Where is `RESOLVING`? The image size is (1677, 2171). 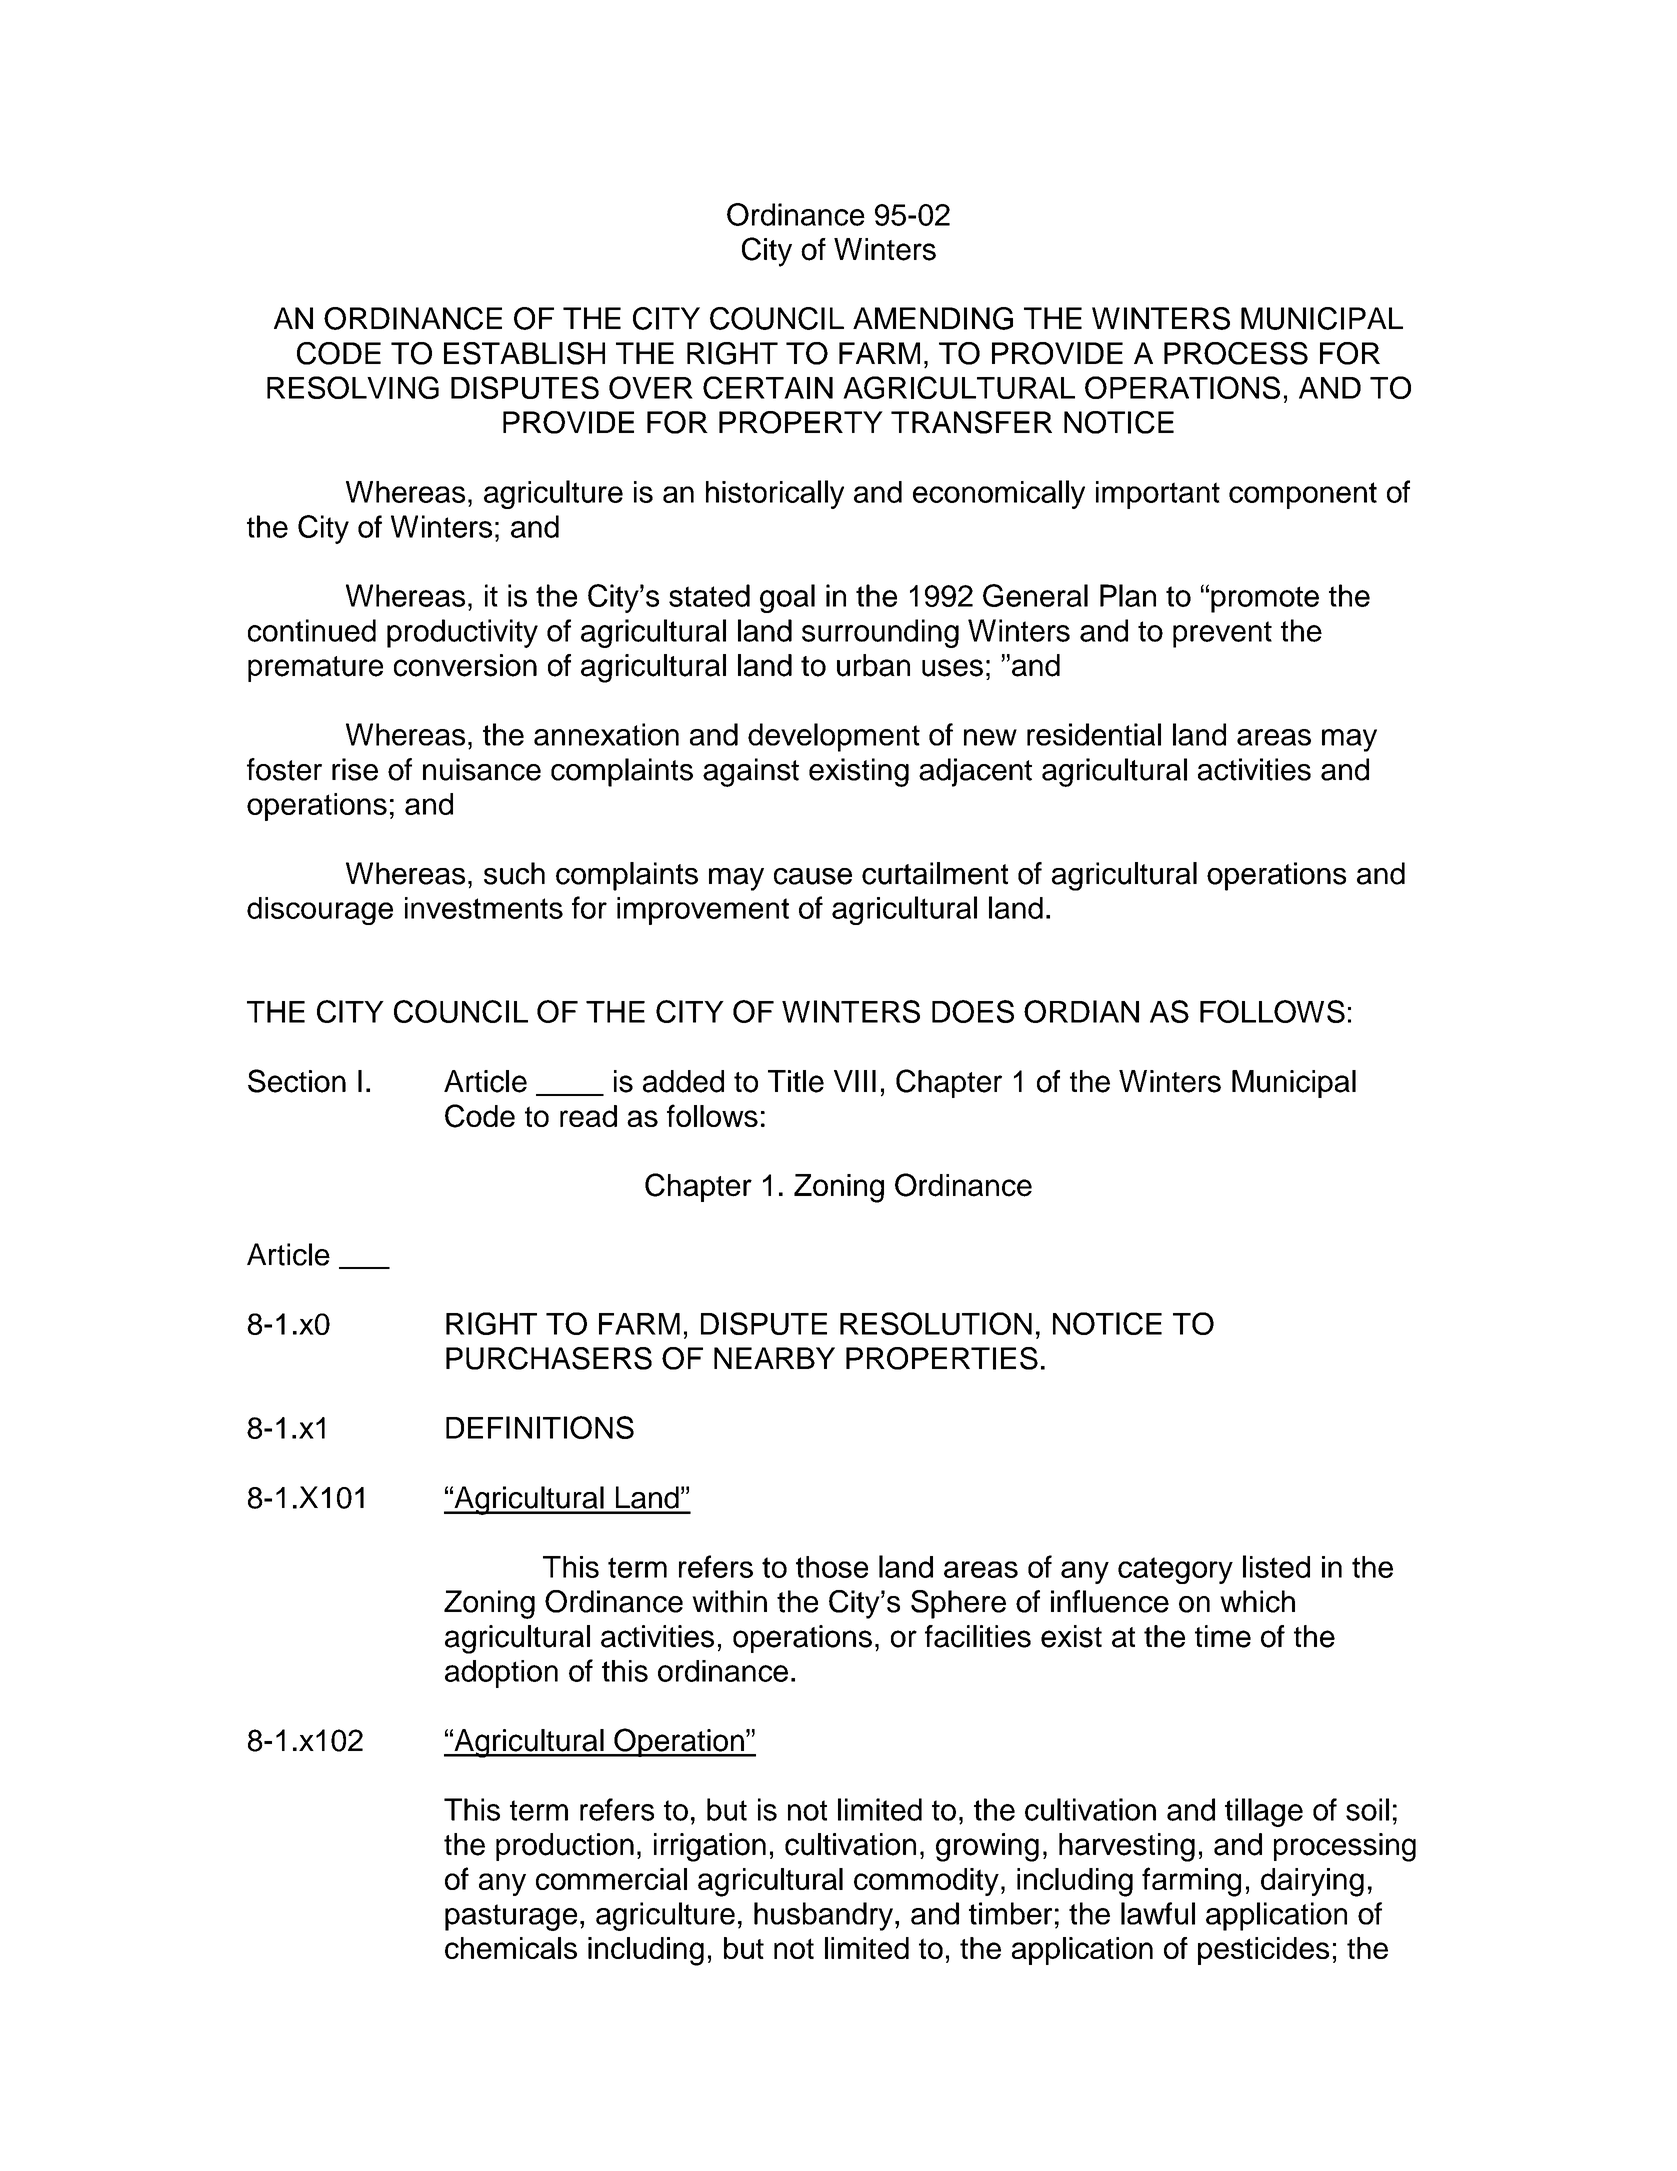 RESOLVING is located at coordinates (353, 387).
